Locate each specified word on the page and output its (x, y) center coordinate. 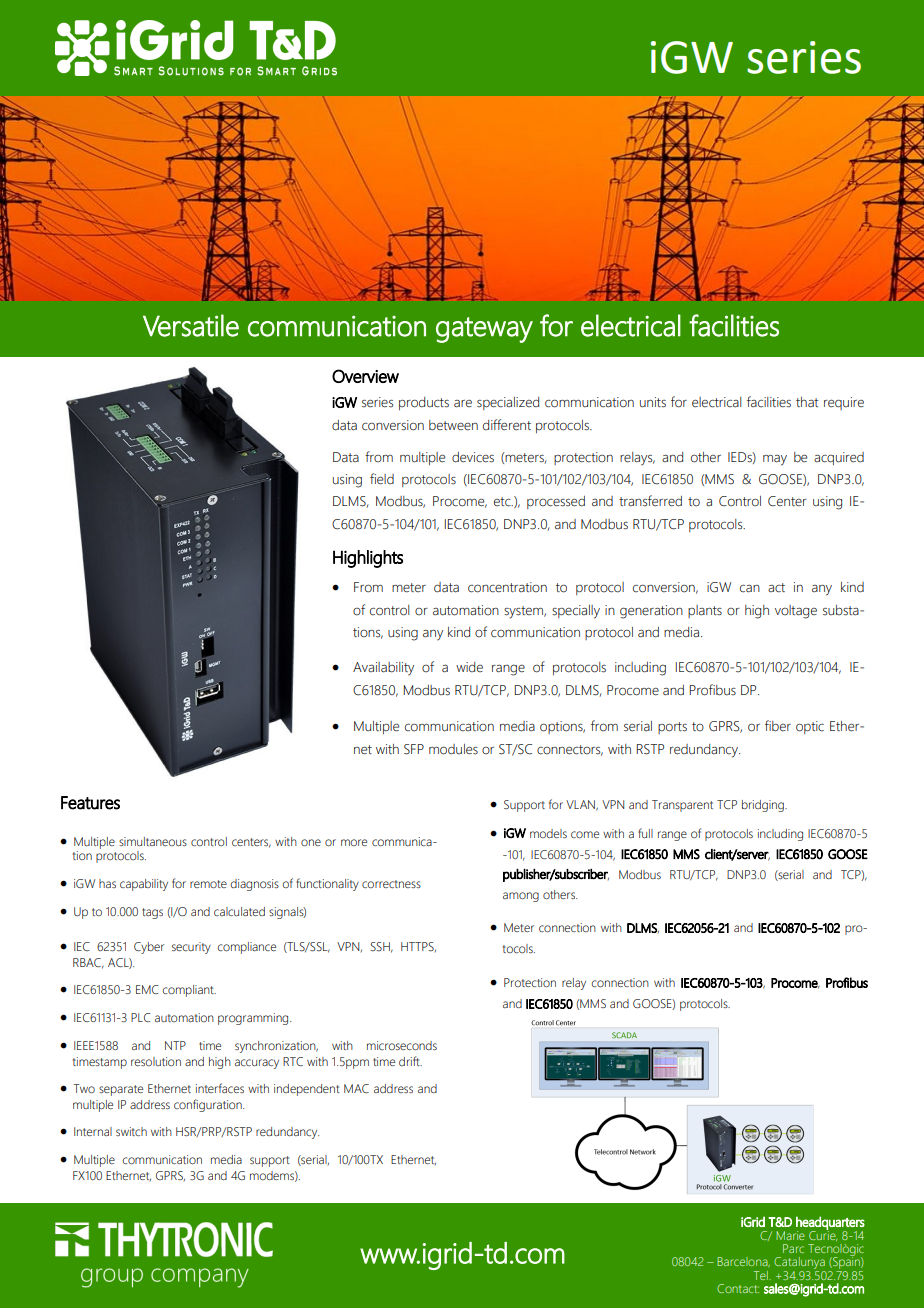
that (807, 402)
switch (131, 1131)
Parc (793, 1248)
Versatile (191, 325)
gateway (484, 330)
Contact (738, 1288)
